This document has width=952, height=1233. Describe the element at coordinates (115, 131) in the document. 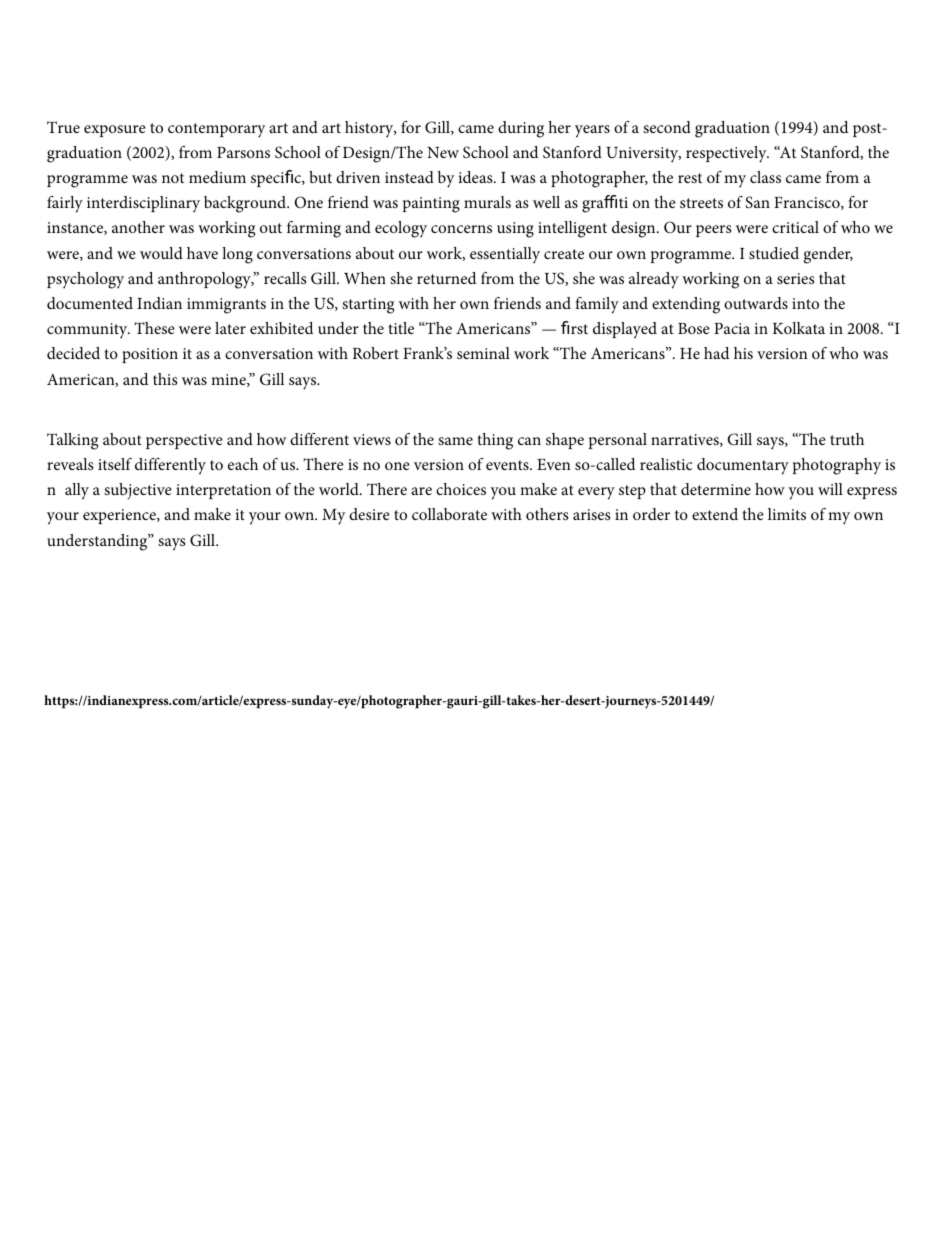

I see `exposure` at that location.
